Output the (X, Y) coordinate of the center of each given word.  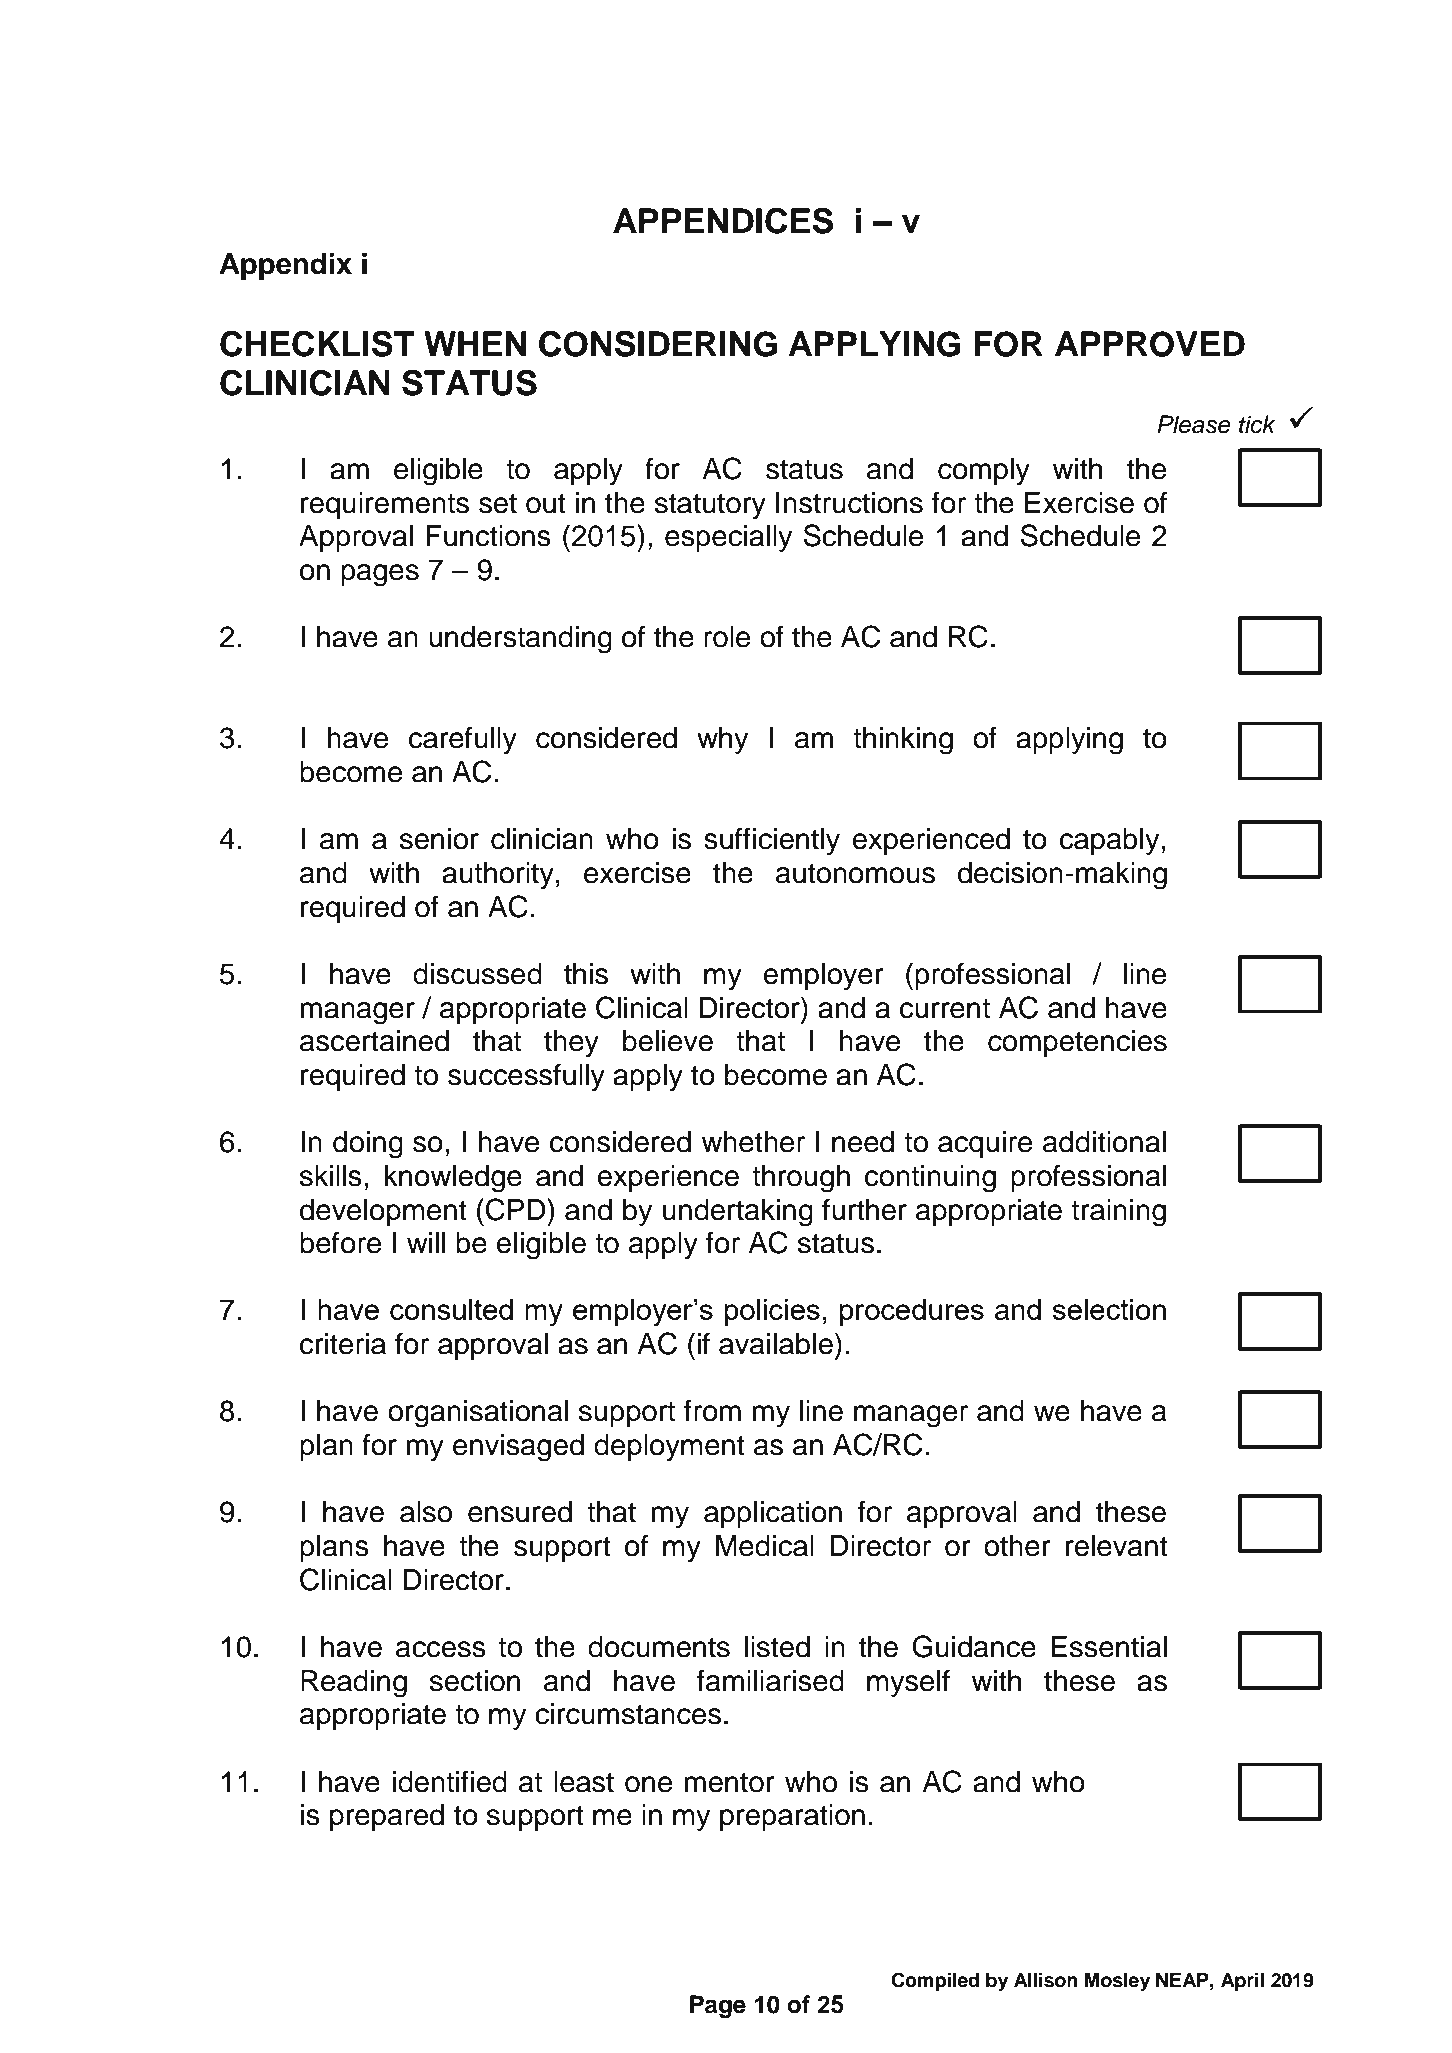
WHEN (475, 343)
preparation (792, 1817)
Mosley (1117, 1982)
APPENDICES (723, 220)
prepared (387, 1817)
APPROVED (1150, 344)
